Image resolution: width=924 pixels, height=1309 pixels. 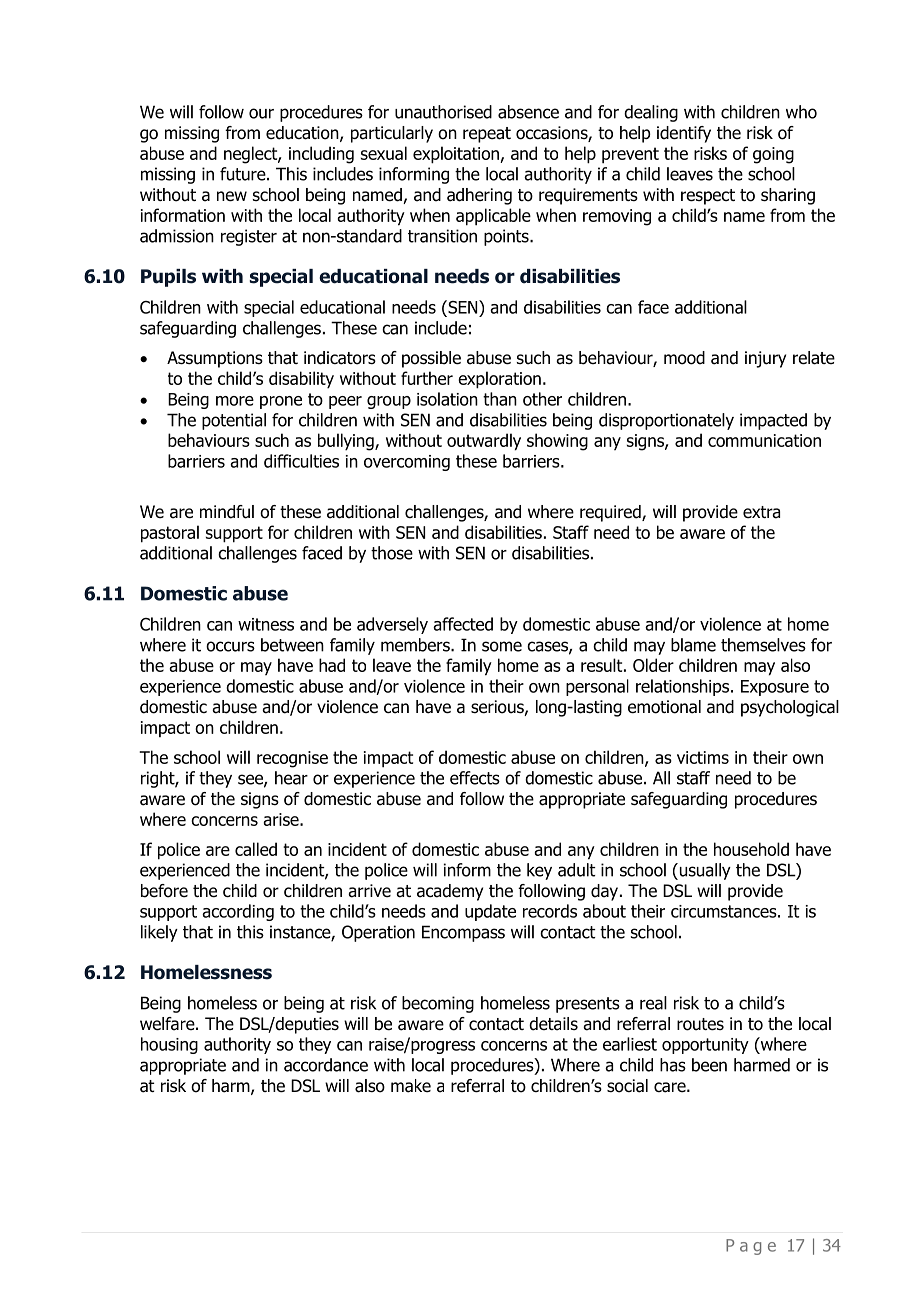 What do you see at coordinates (499, 380) in the screenshot?
I see `exploration` at bounding box center [499, 380].
